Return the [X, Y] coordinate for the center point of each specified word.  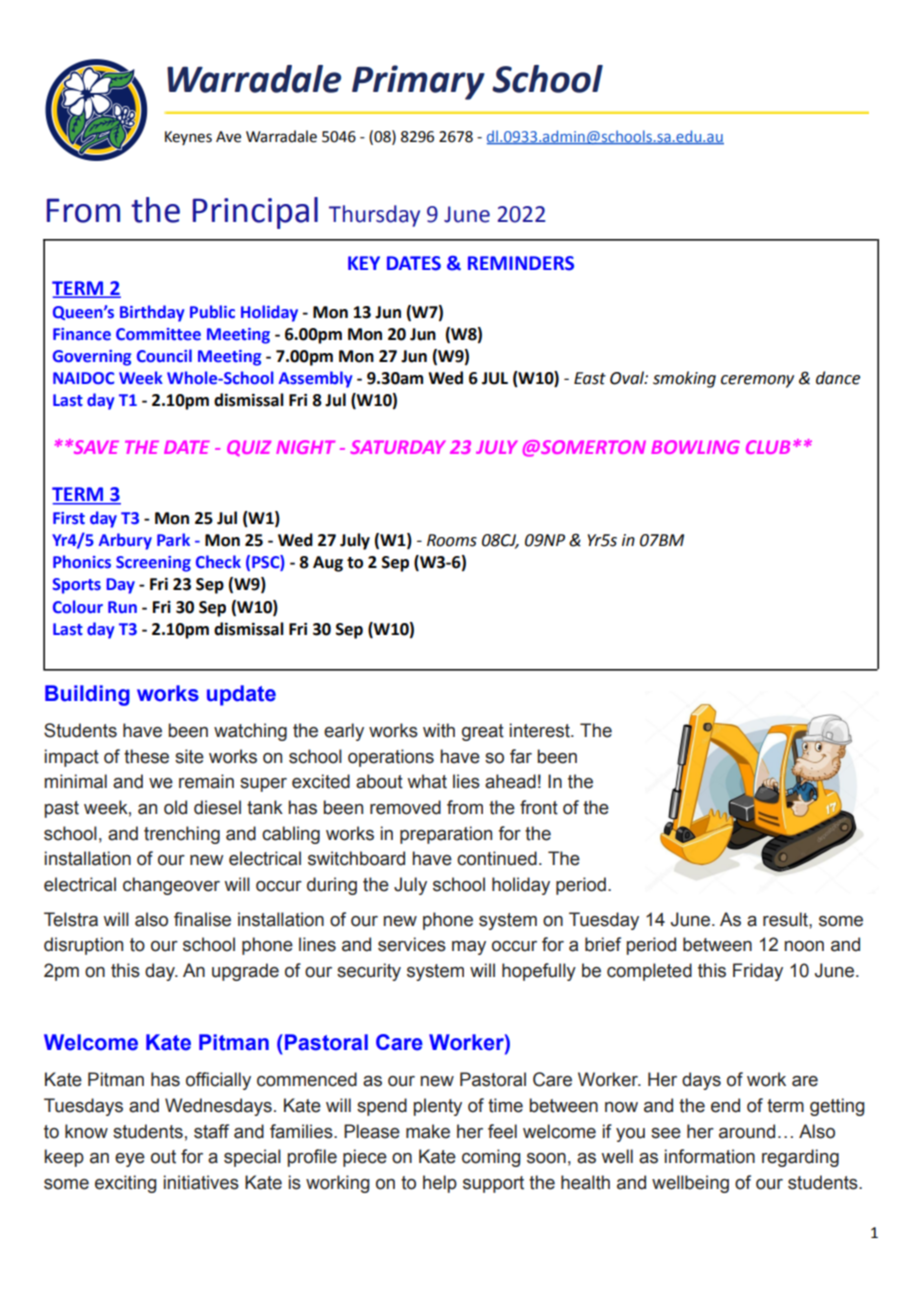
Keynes [188, 138]
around [747, 1131]
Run [122, 607]
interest [541, 730]
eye [130, 1160]
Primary [418, 82]
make [428, 1131]
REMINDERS [521, 263]
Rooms [452, 540]
